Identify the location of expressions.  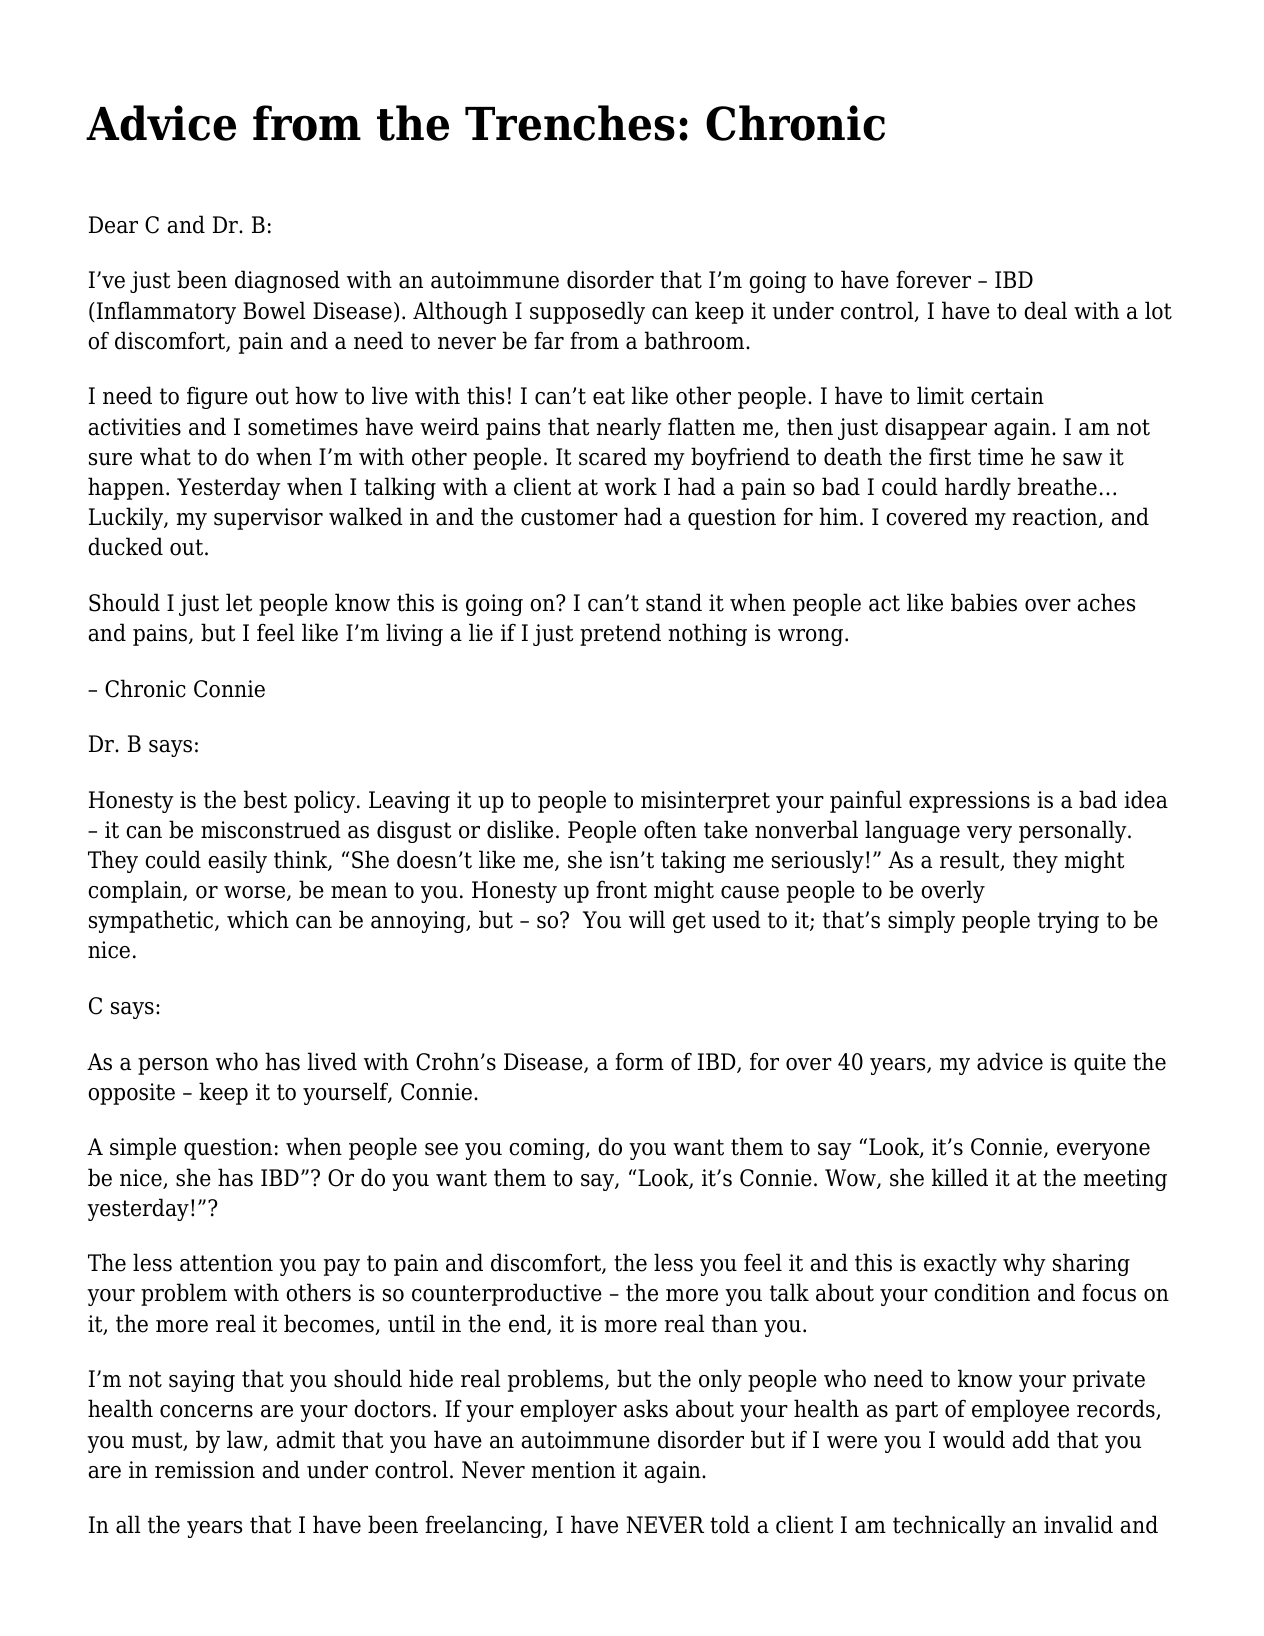
(969, 802).
